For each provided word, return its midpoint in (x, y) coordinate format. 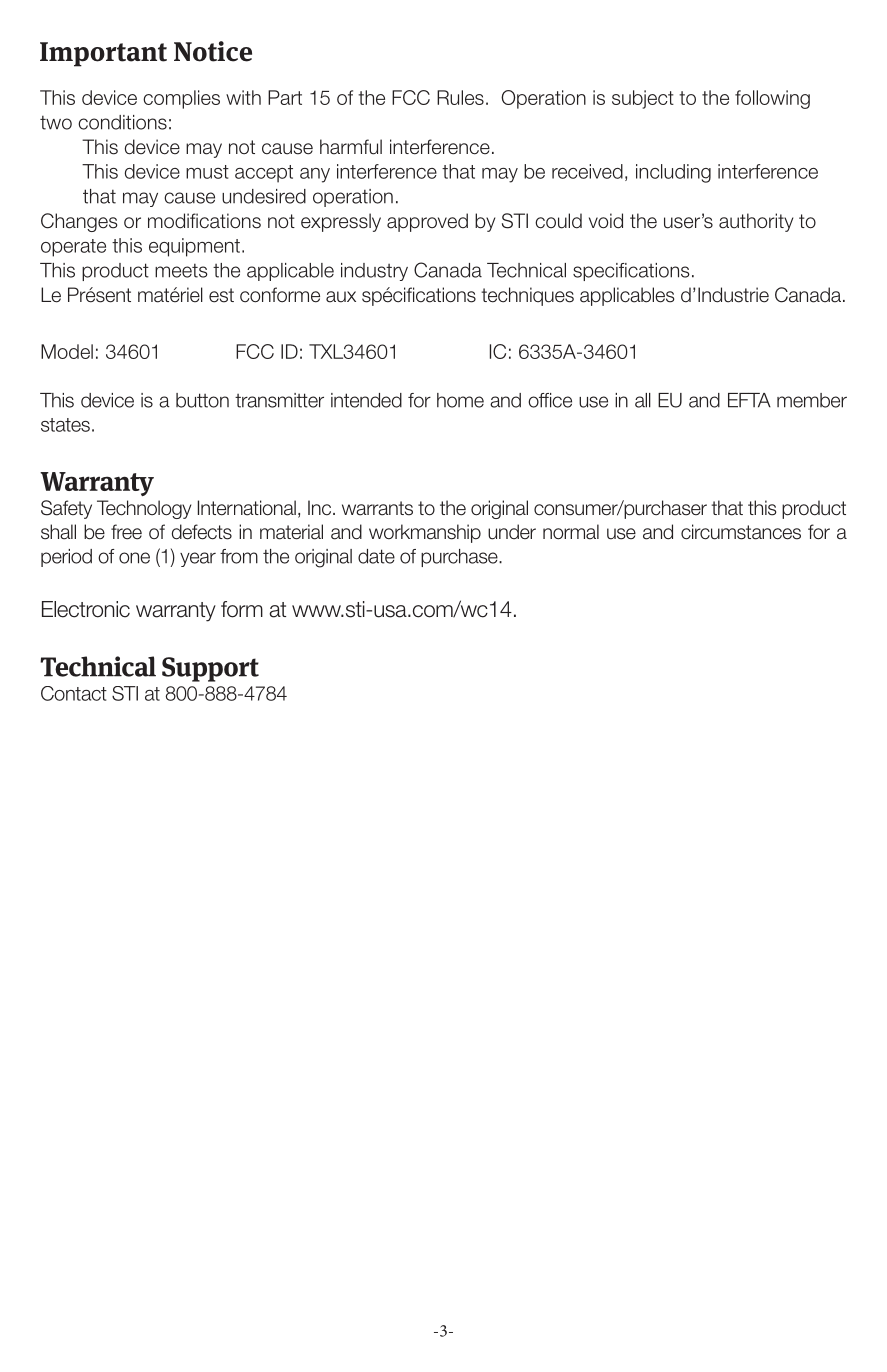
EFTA (749, 400)
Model (67, 351)
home (460, 400)
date (376, 556)
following (772, 99)
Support (210, 669)
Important (103, 54)
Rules (460, 97)
